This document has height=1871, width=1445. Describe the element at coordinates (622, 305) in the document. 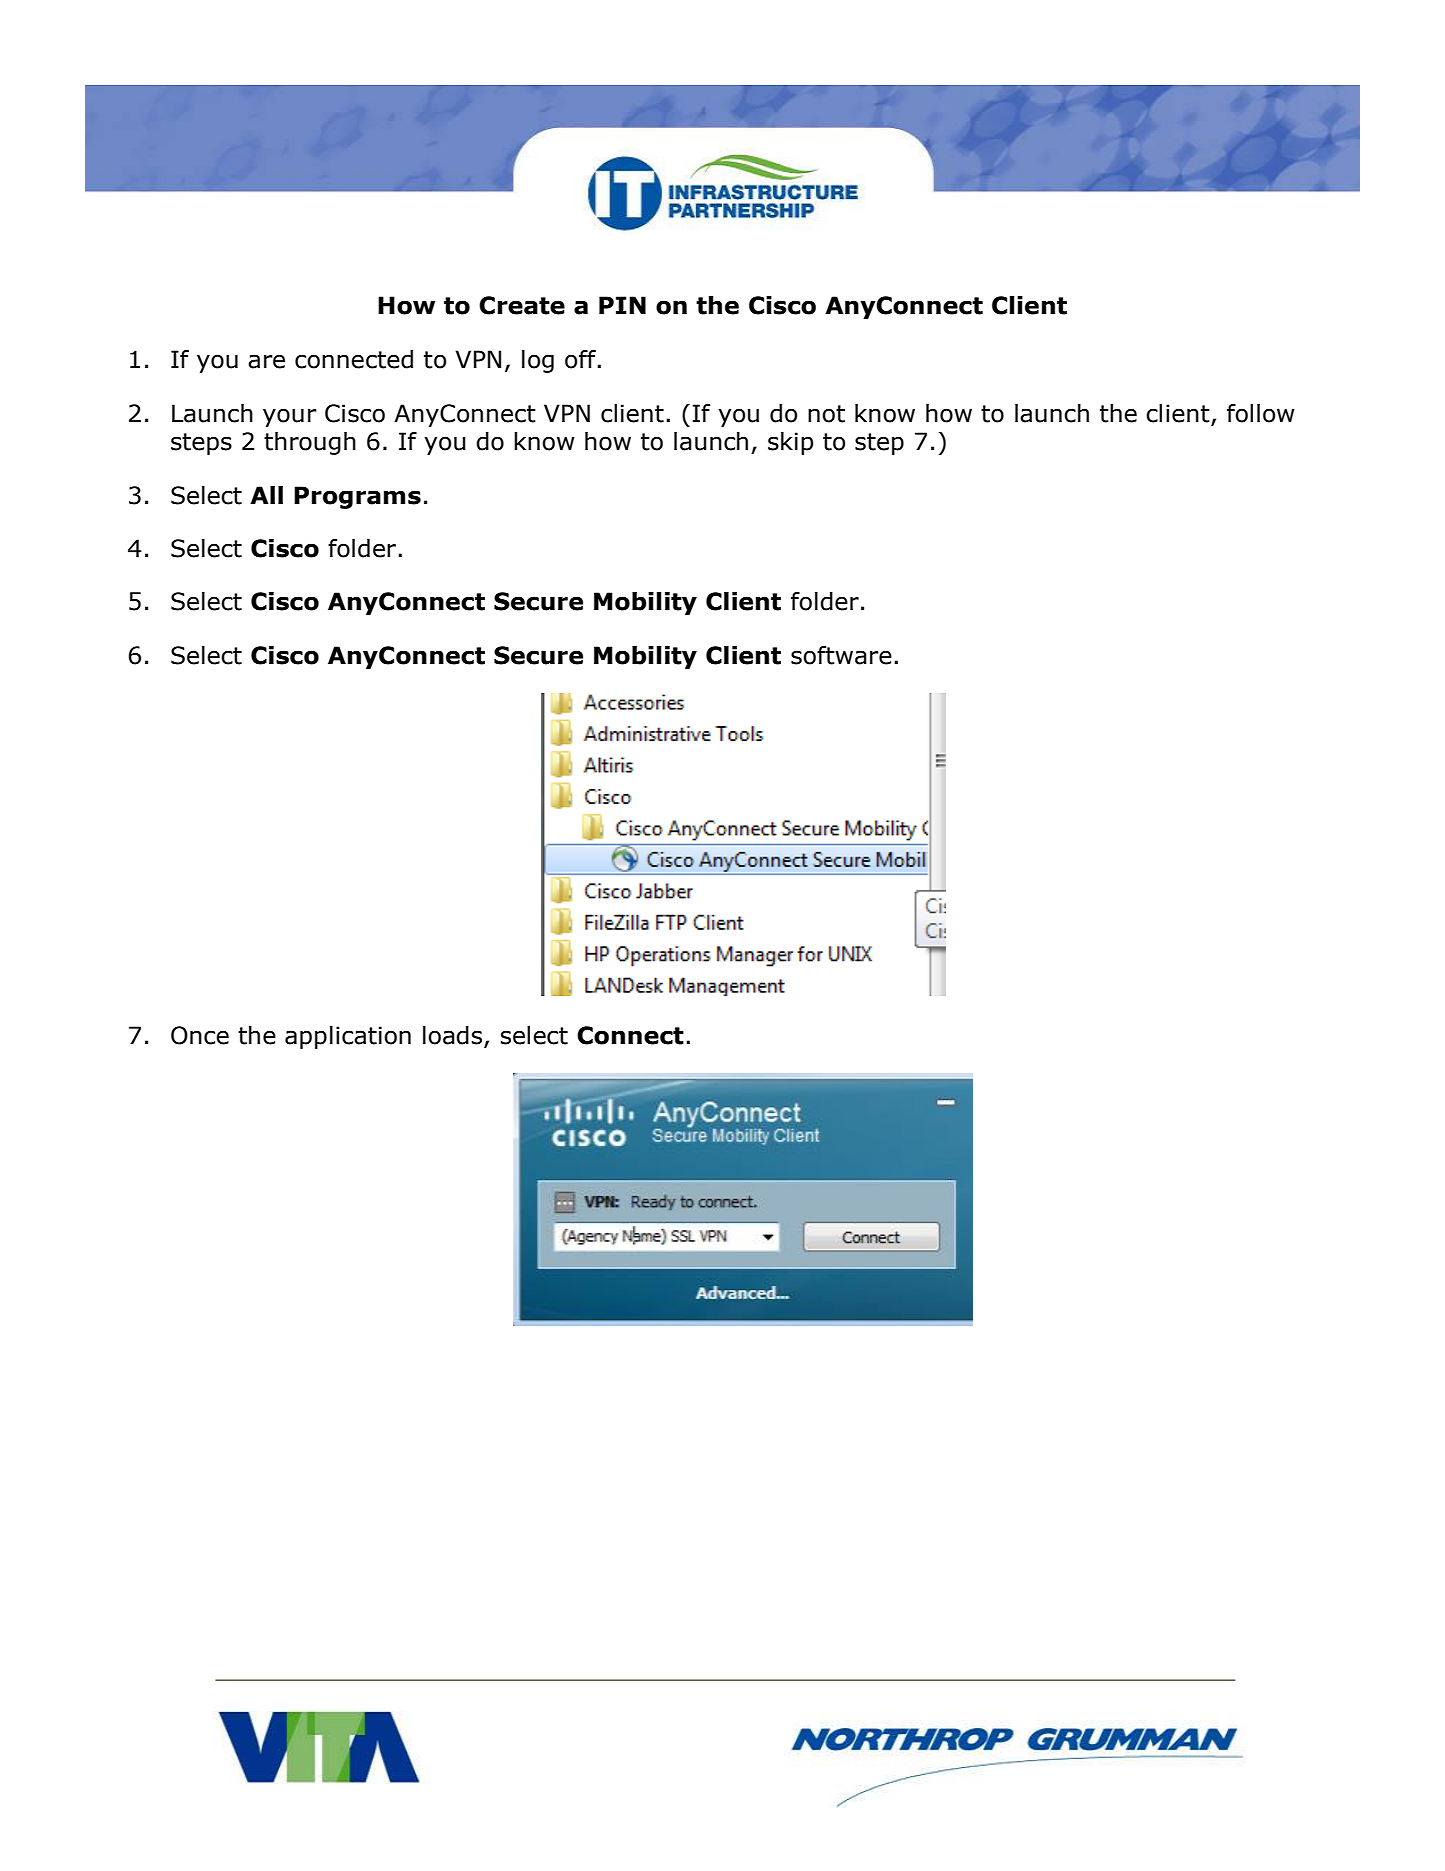

I see `PIN` at that location.
